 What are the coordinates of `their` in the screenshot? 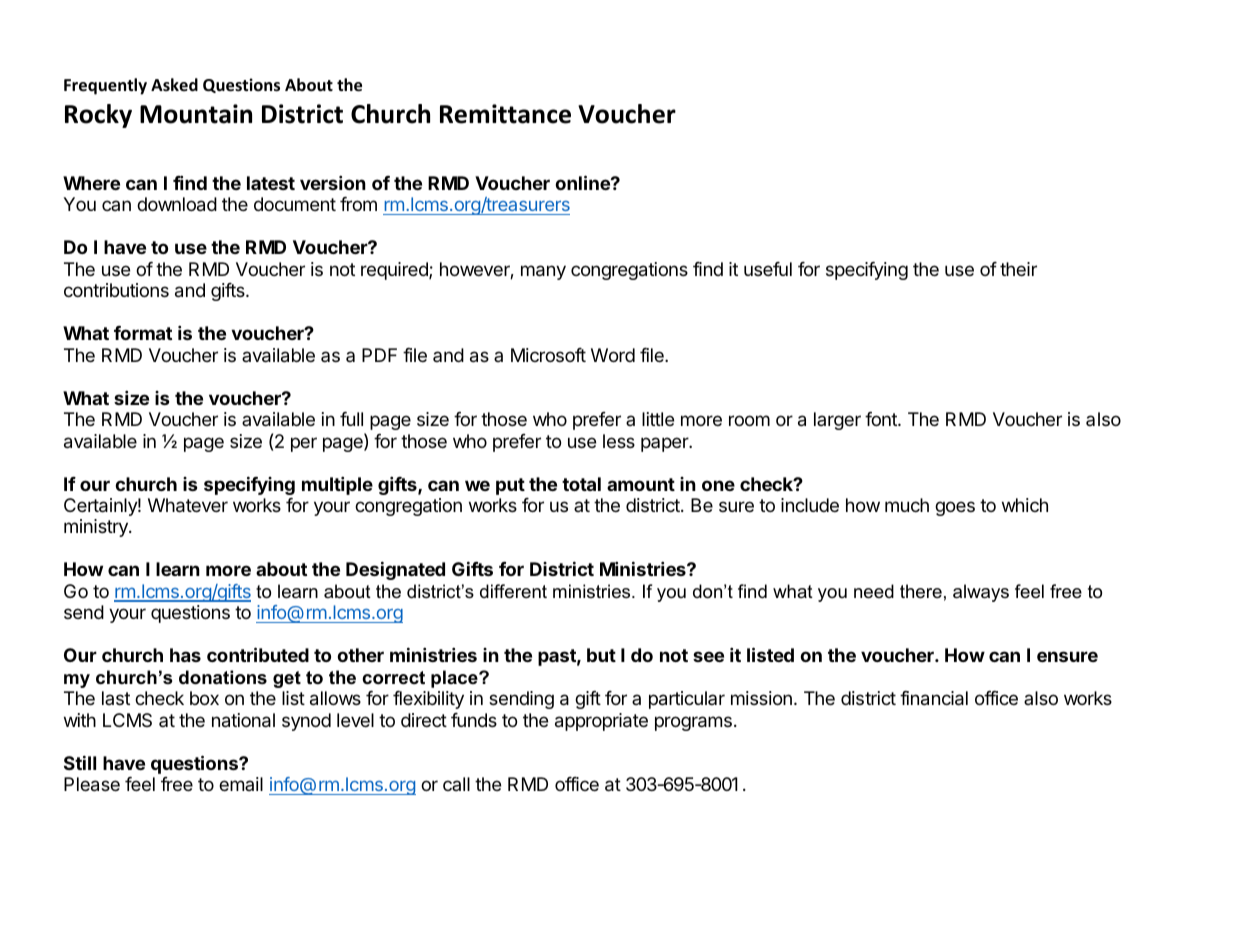 It's located at (1018, 269).
